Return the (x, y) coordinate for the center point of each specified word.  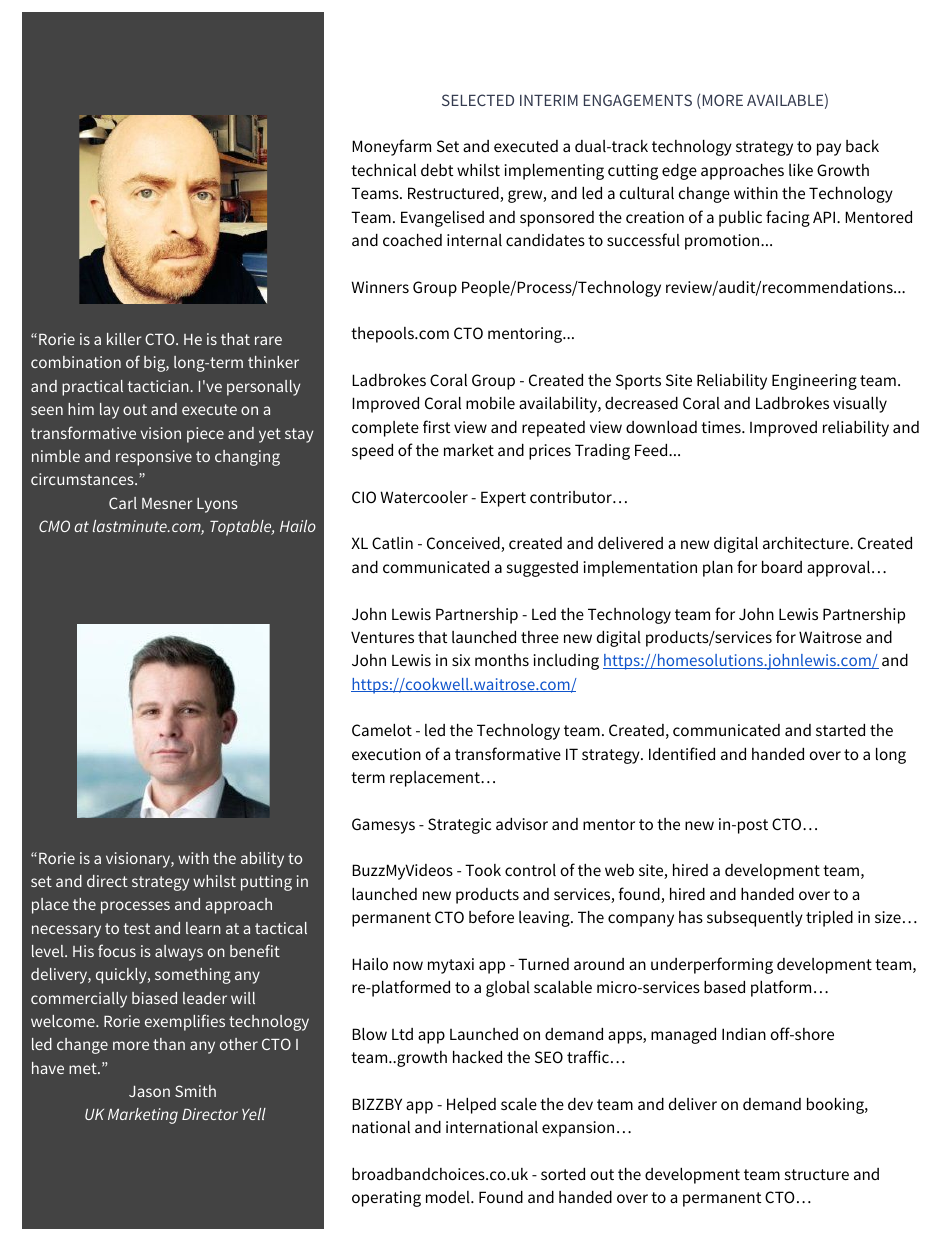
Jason (149, 1091)
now (408, 965)
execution (386, 754)
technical (383, 170)
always (179, 953)
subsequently (755, 919)
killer (124, 339)
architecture (807, 543)
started (840, 730)
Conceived (464, 544)
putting (266, 883)
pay (829, 149)
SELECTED (478, 100)
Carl (123, 503)
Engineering (814, 382)
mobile (490, 403)
